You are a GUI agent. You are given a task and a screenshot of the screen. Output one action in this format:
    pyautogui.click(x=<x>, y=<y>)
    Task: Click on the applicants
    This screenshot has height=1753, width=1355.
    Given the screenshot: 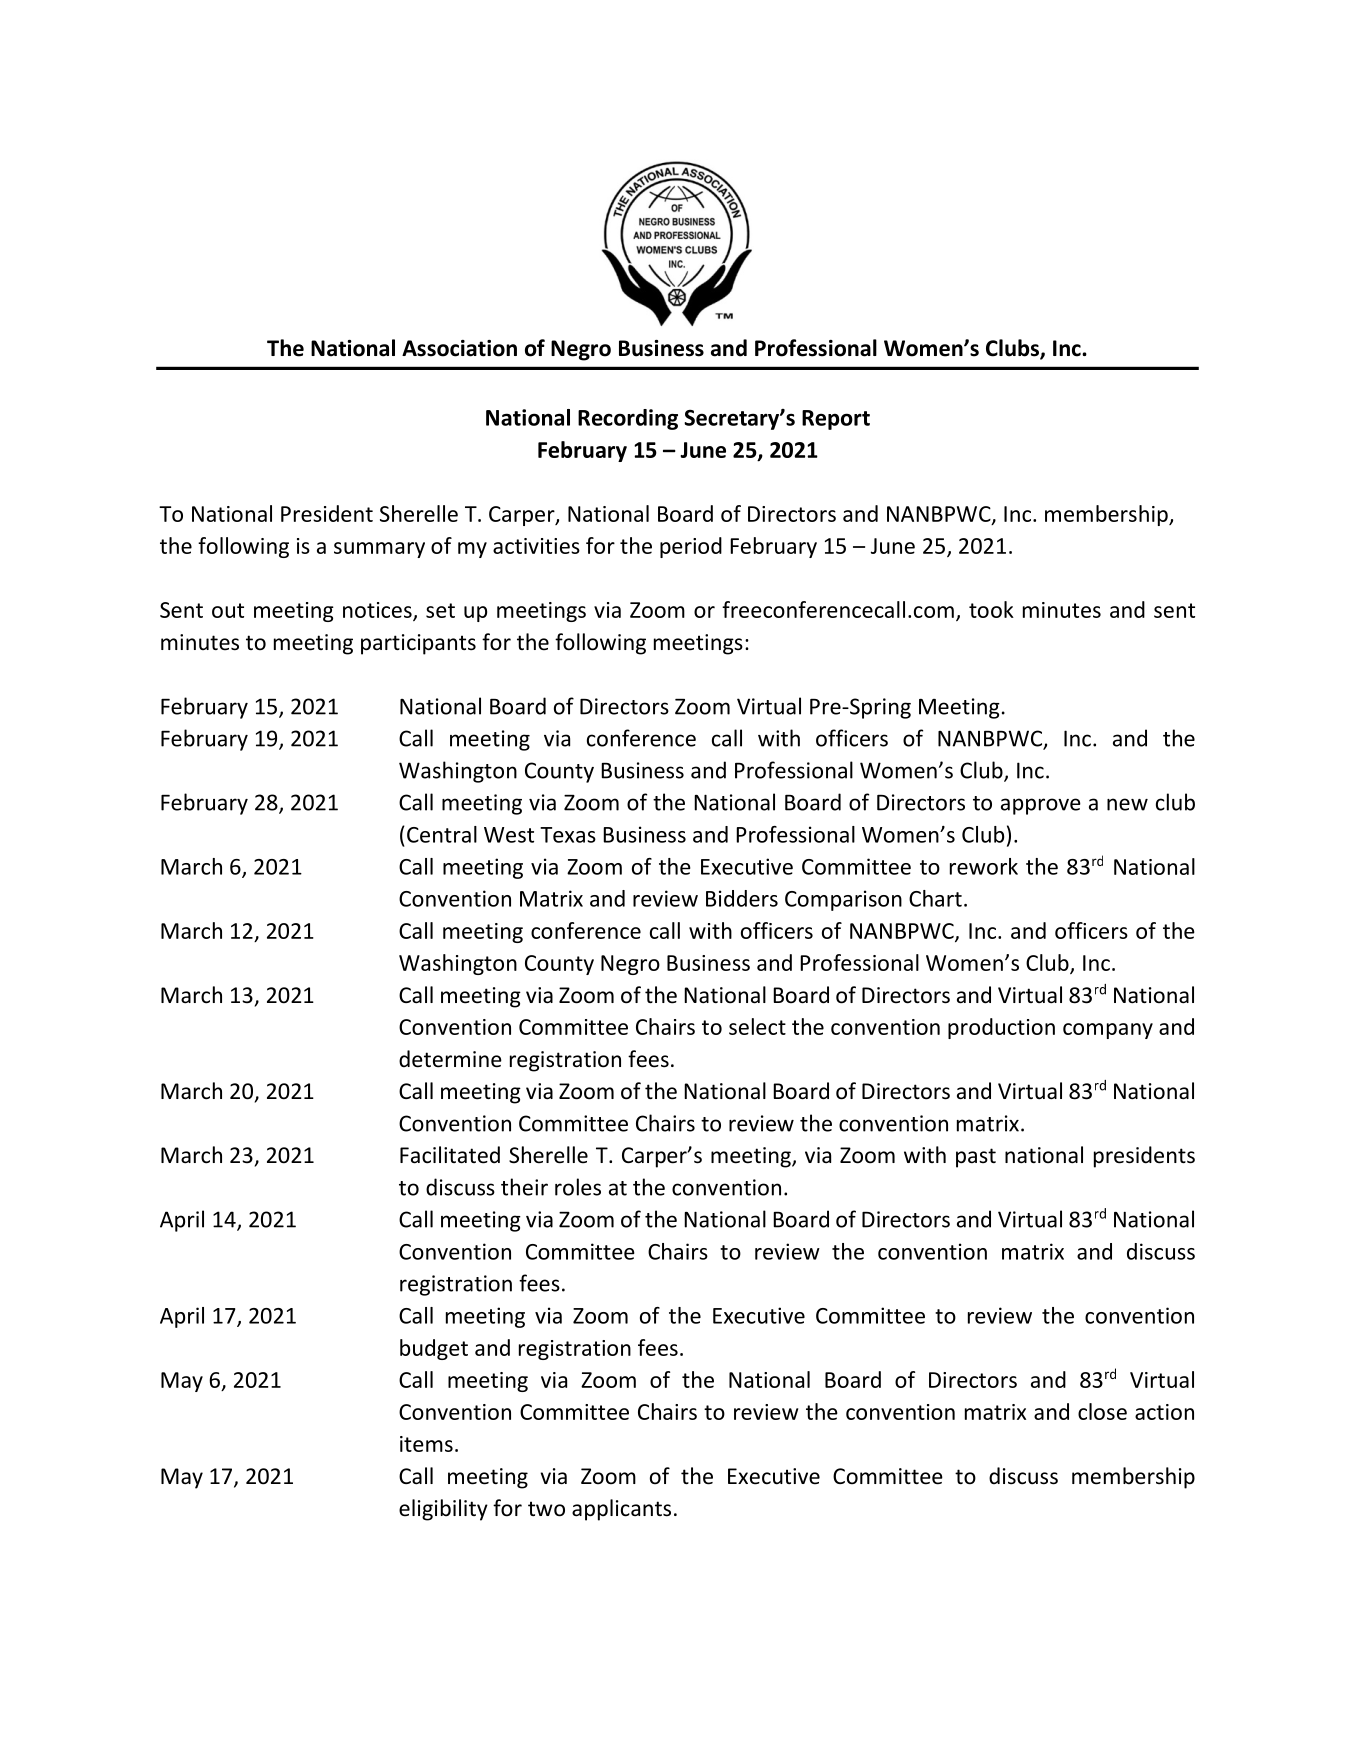 What is the action you would take?
    pyautogui.click(x=621, y=1510)
